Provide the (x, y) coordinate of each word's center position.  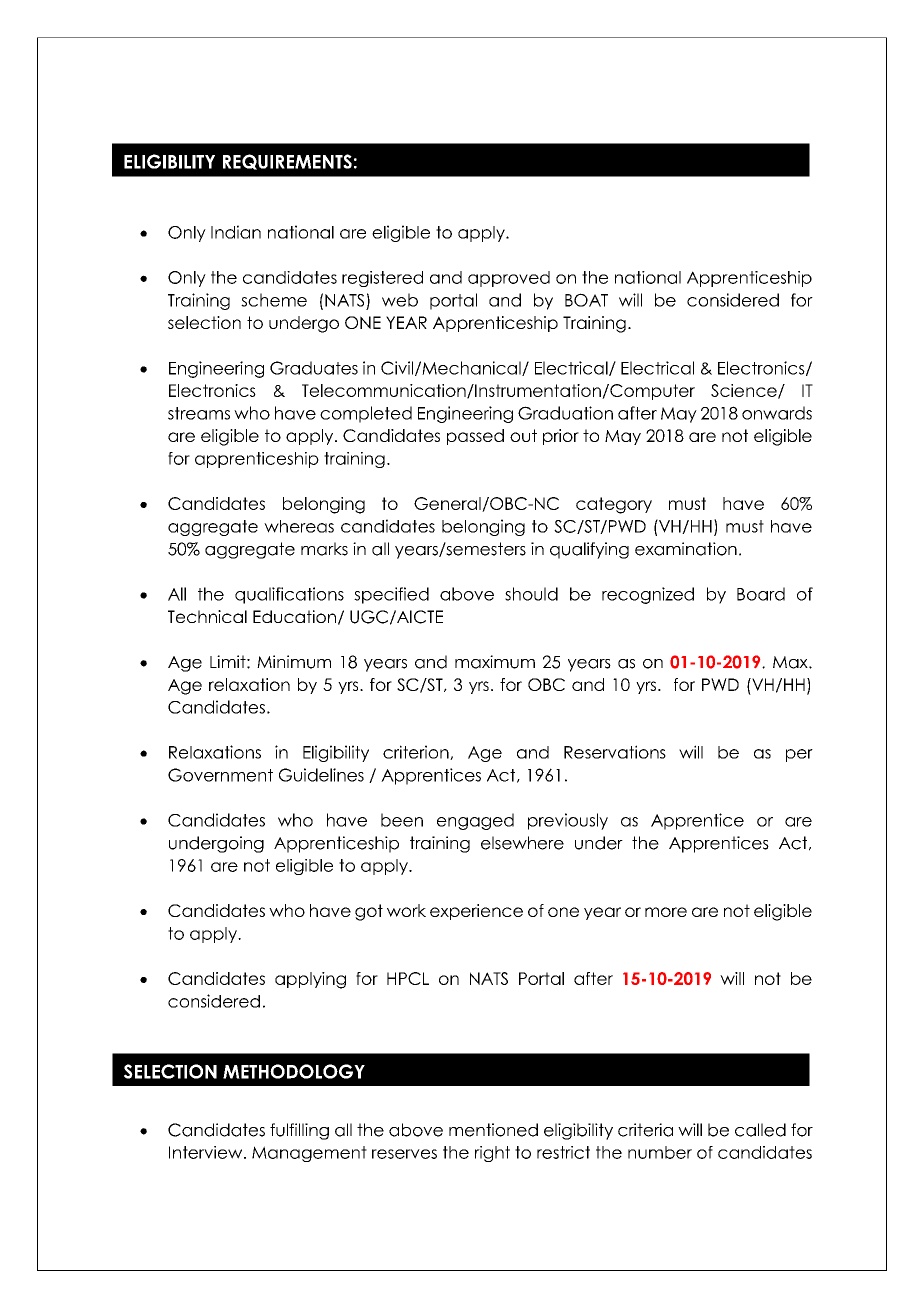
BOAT (586, 300)
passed (475, 437)
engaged (475, 821)
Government (220, 775)
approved (509, 279)
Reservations (615, 752)
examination (686, 549)
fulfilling (299, 1131)
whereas (299, 526)
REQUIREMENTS (287, 162)
